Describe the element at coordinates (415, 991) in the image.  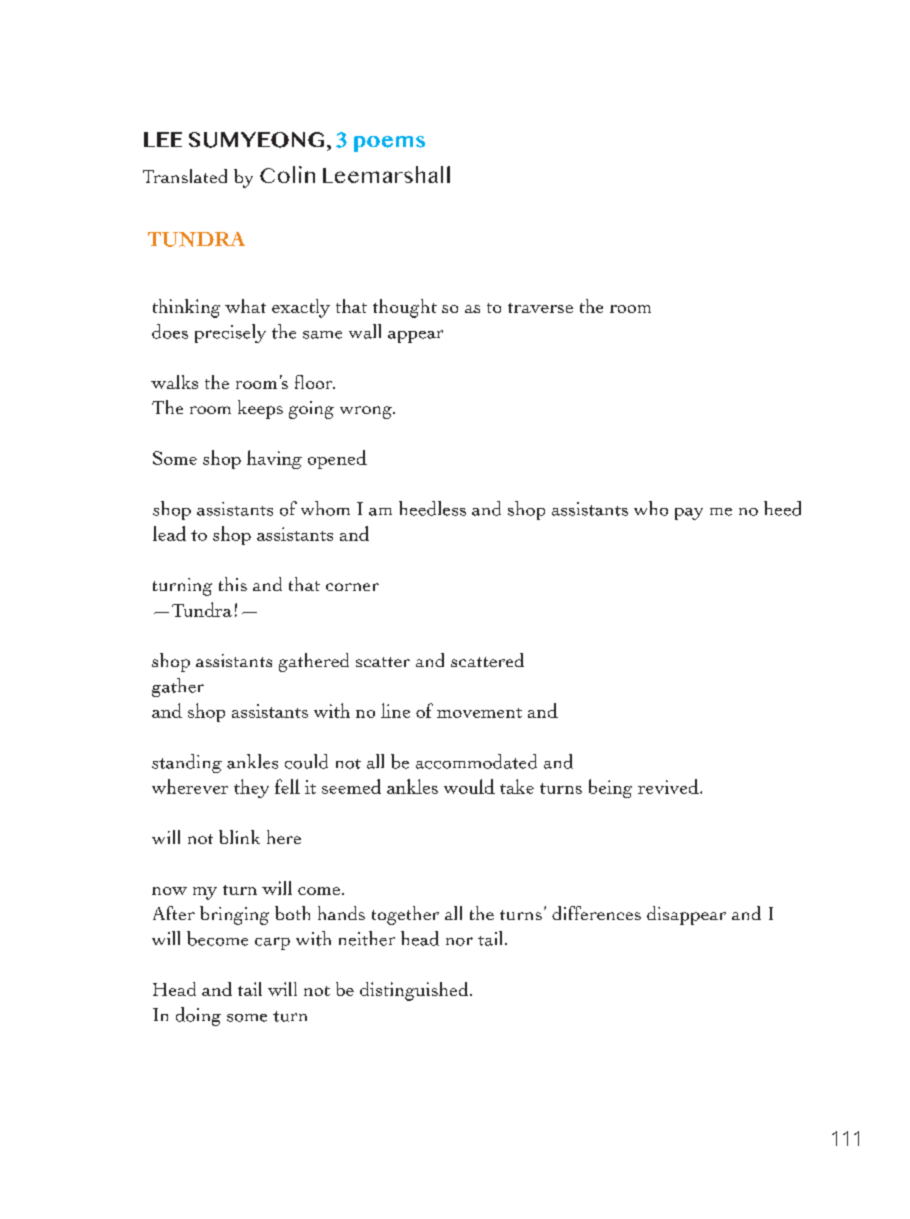
I see `distinguished` at that location.
